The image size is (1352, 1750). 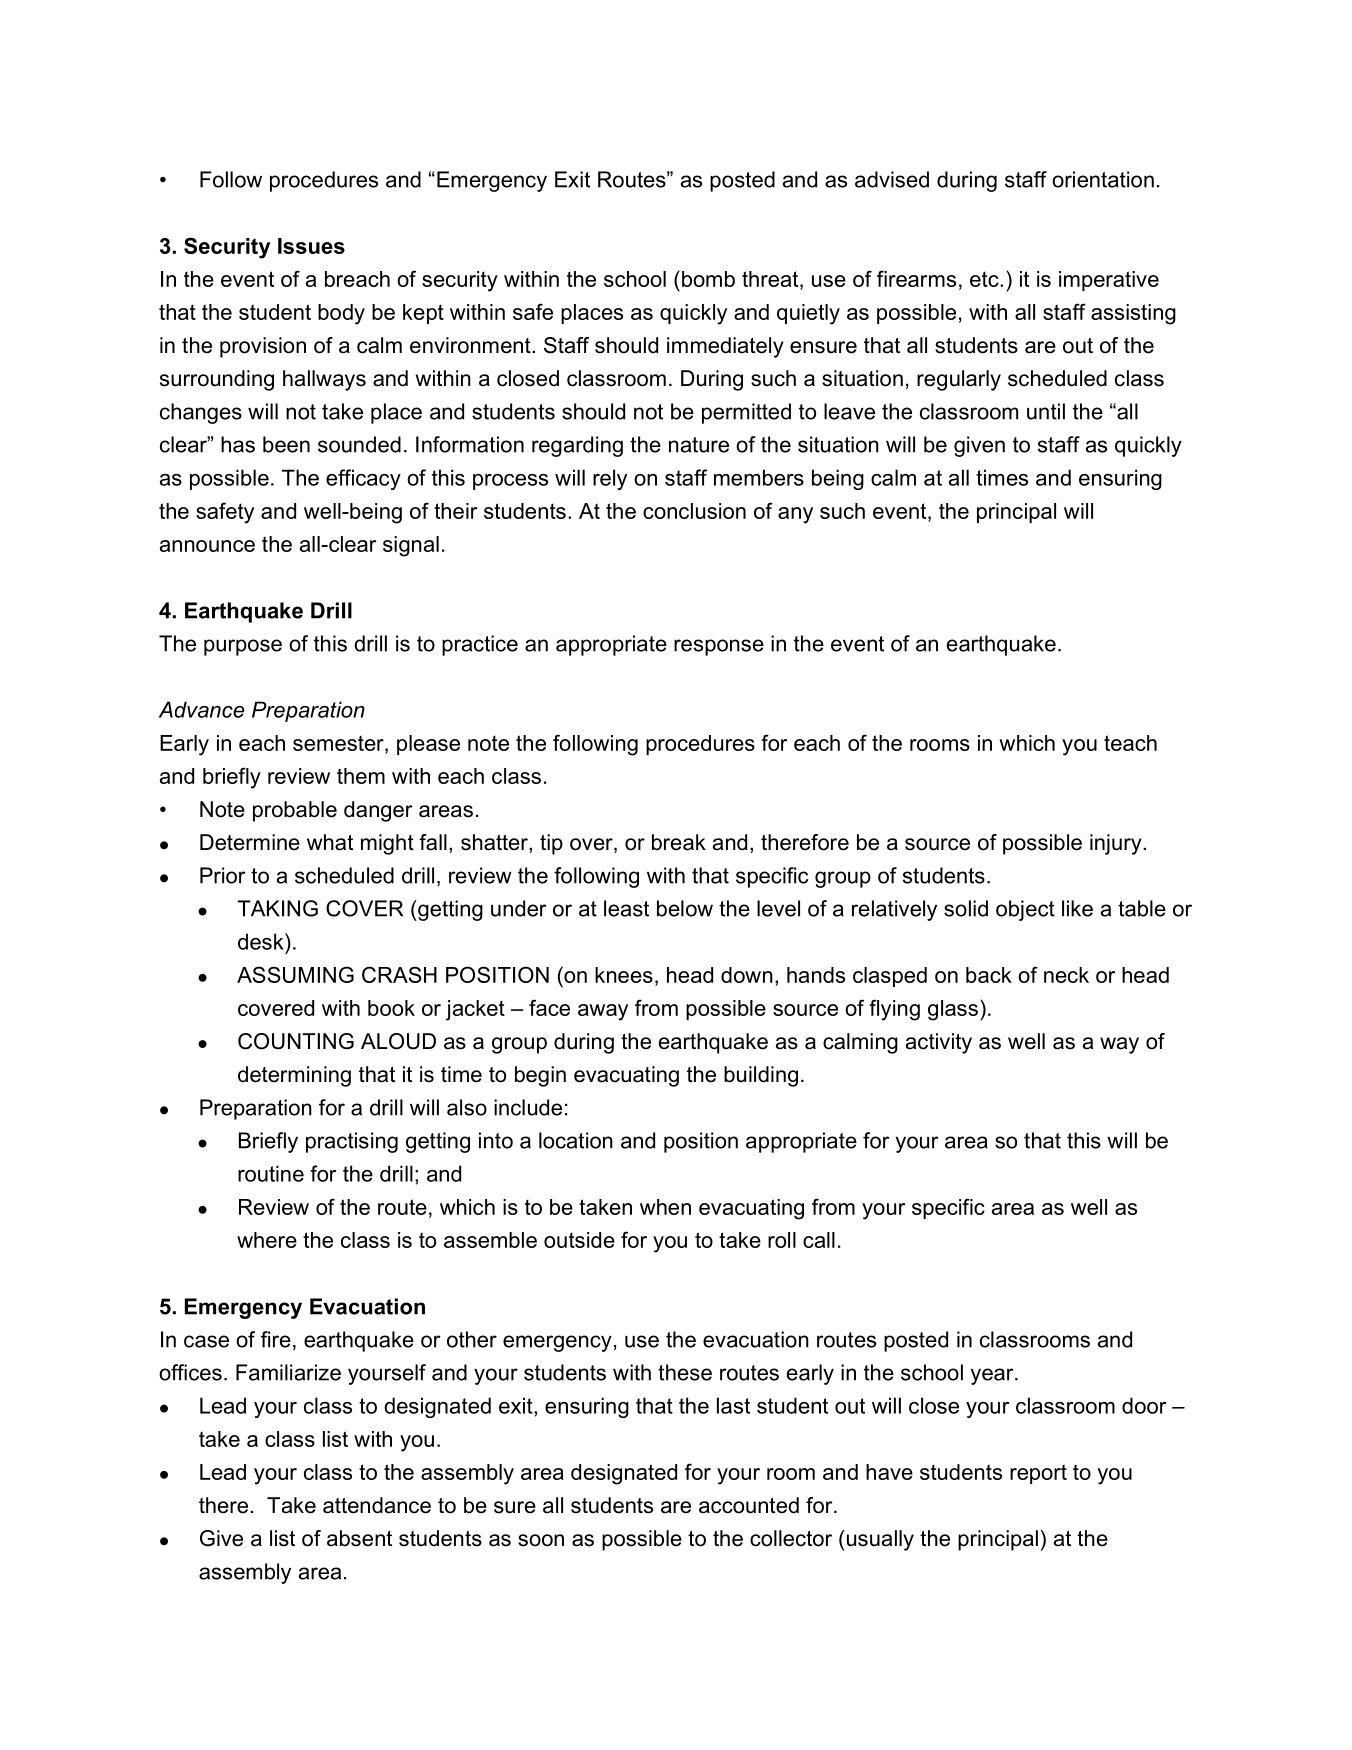 I want to click on attendance, so click(x=377, y=1505).
